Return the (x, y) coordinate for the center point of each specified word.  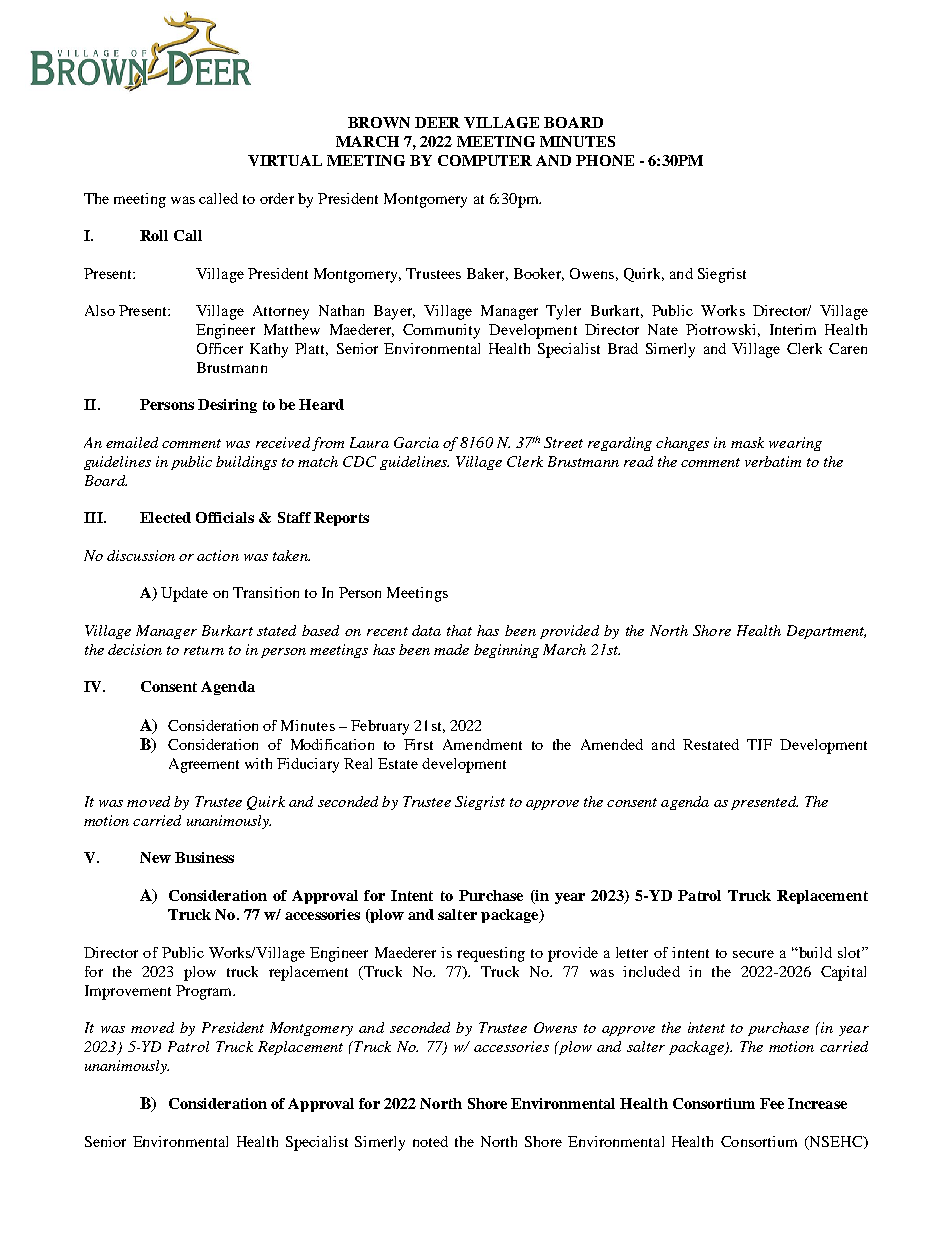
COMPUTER (485, 160)
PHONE (605, 160)
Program (205, 992)
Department (826, 632)
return (204, 650)
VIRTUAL (285, 160)
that (459, 630)
